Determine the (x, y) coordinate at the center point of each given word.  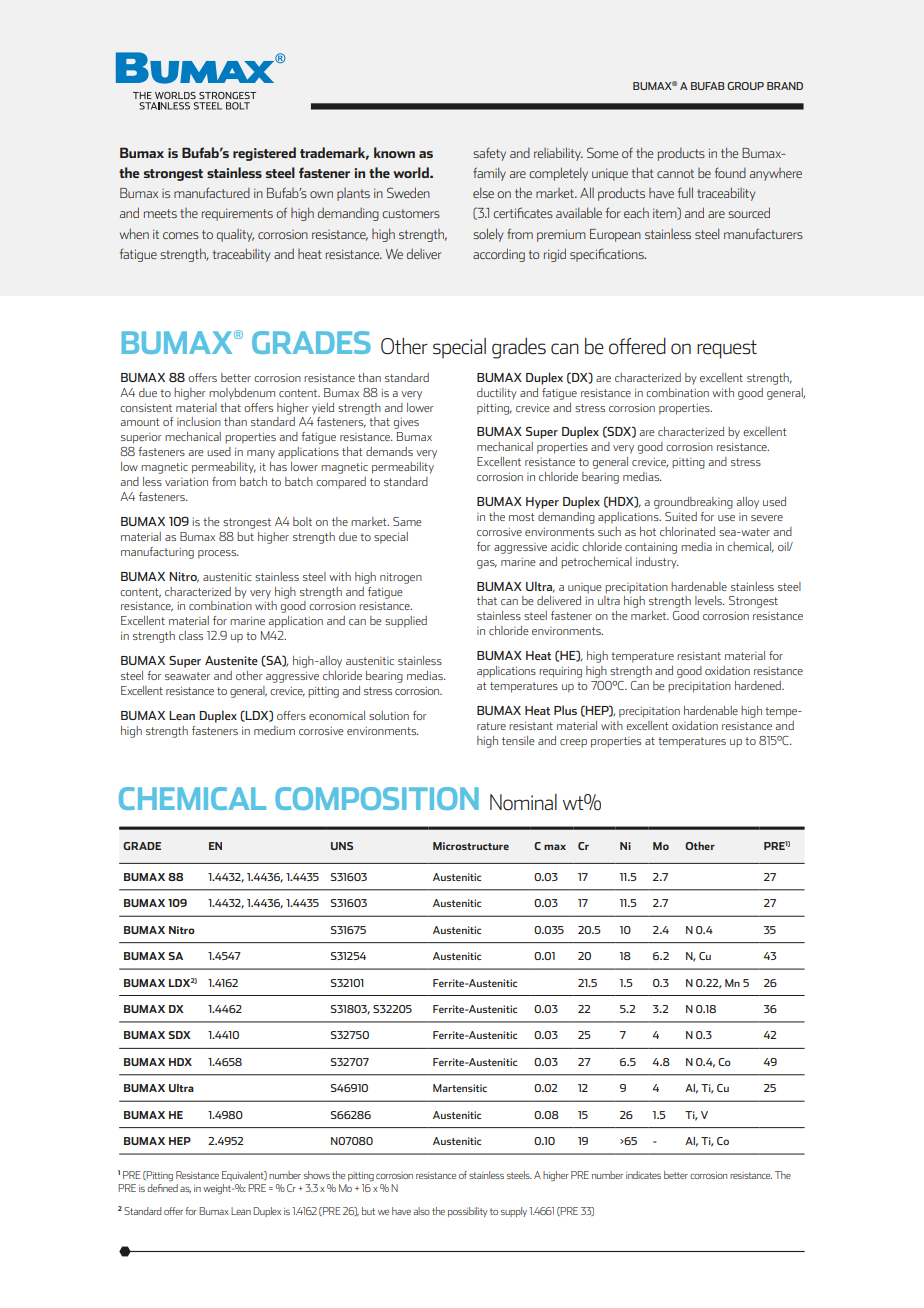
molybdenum (242, 394)
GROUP (745, 86)
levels (709, 600)
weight (218, 1189)
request (727, 349)
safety (489, 154)
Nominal (523, 802)
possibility (467, 1212)
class (191, 635)
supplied (406, 622)
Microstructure (471, 846)
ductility (497, 393)
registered (264, 154)
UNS (342, 846)
